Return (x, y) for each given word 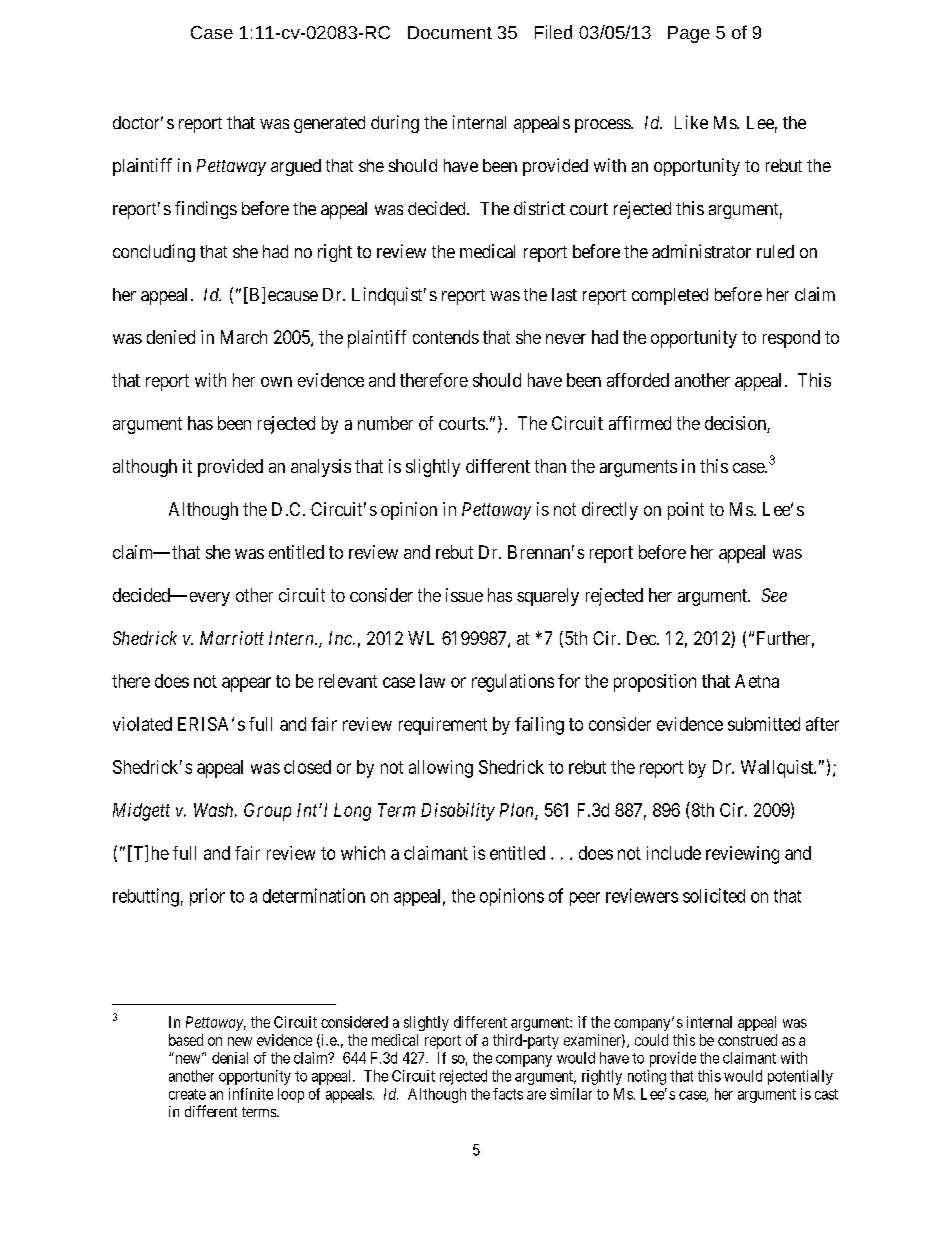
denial (230, 1058)
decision (736, 424)
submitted (764, 724)
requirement (443, 726)
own (276, 382)
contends (446, 337)
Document (450, 32)
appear (246, 684)
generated (329, 124)
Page (689, 34)
